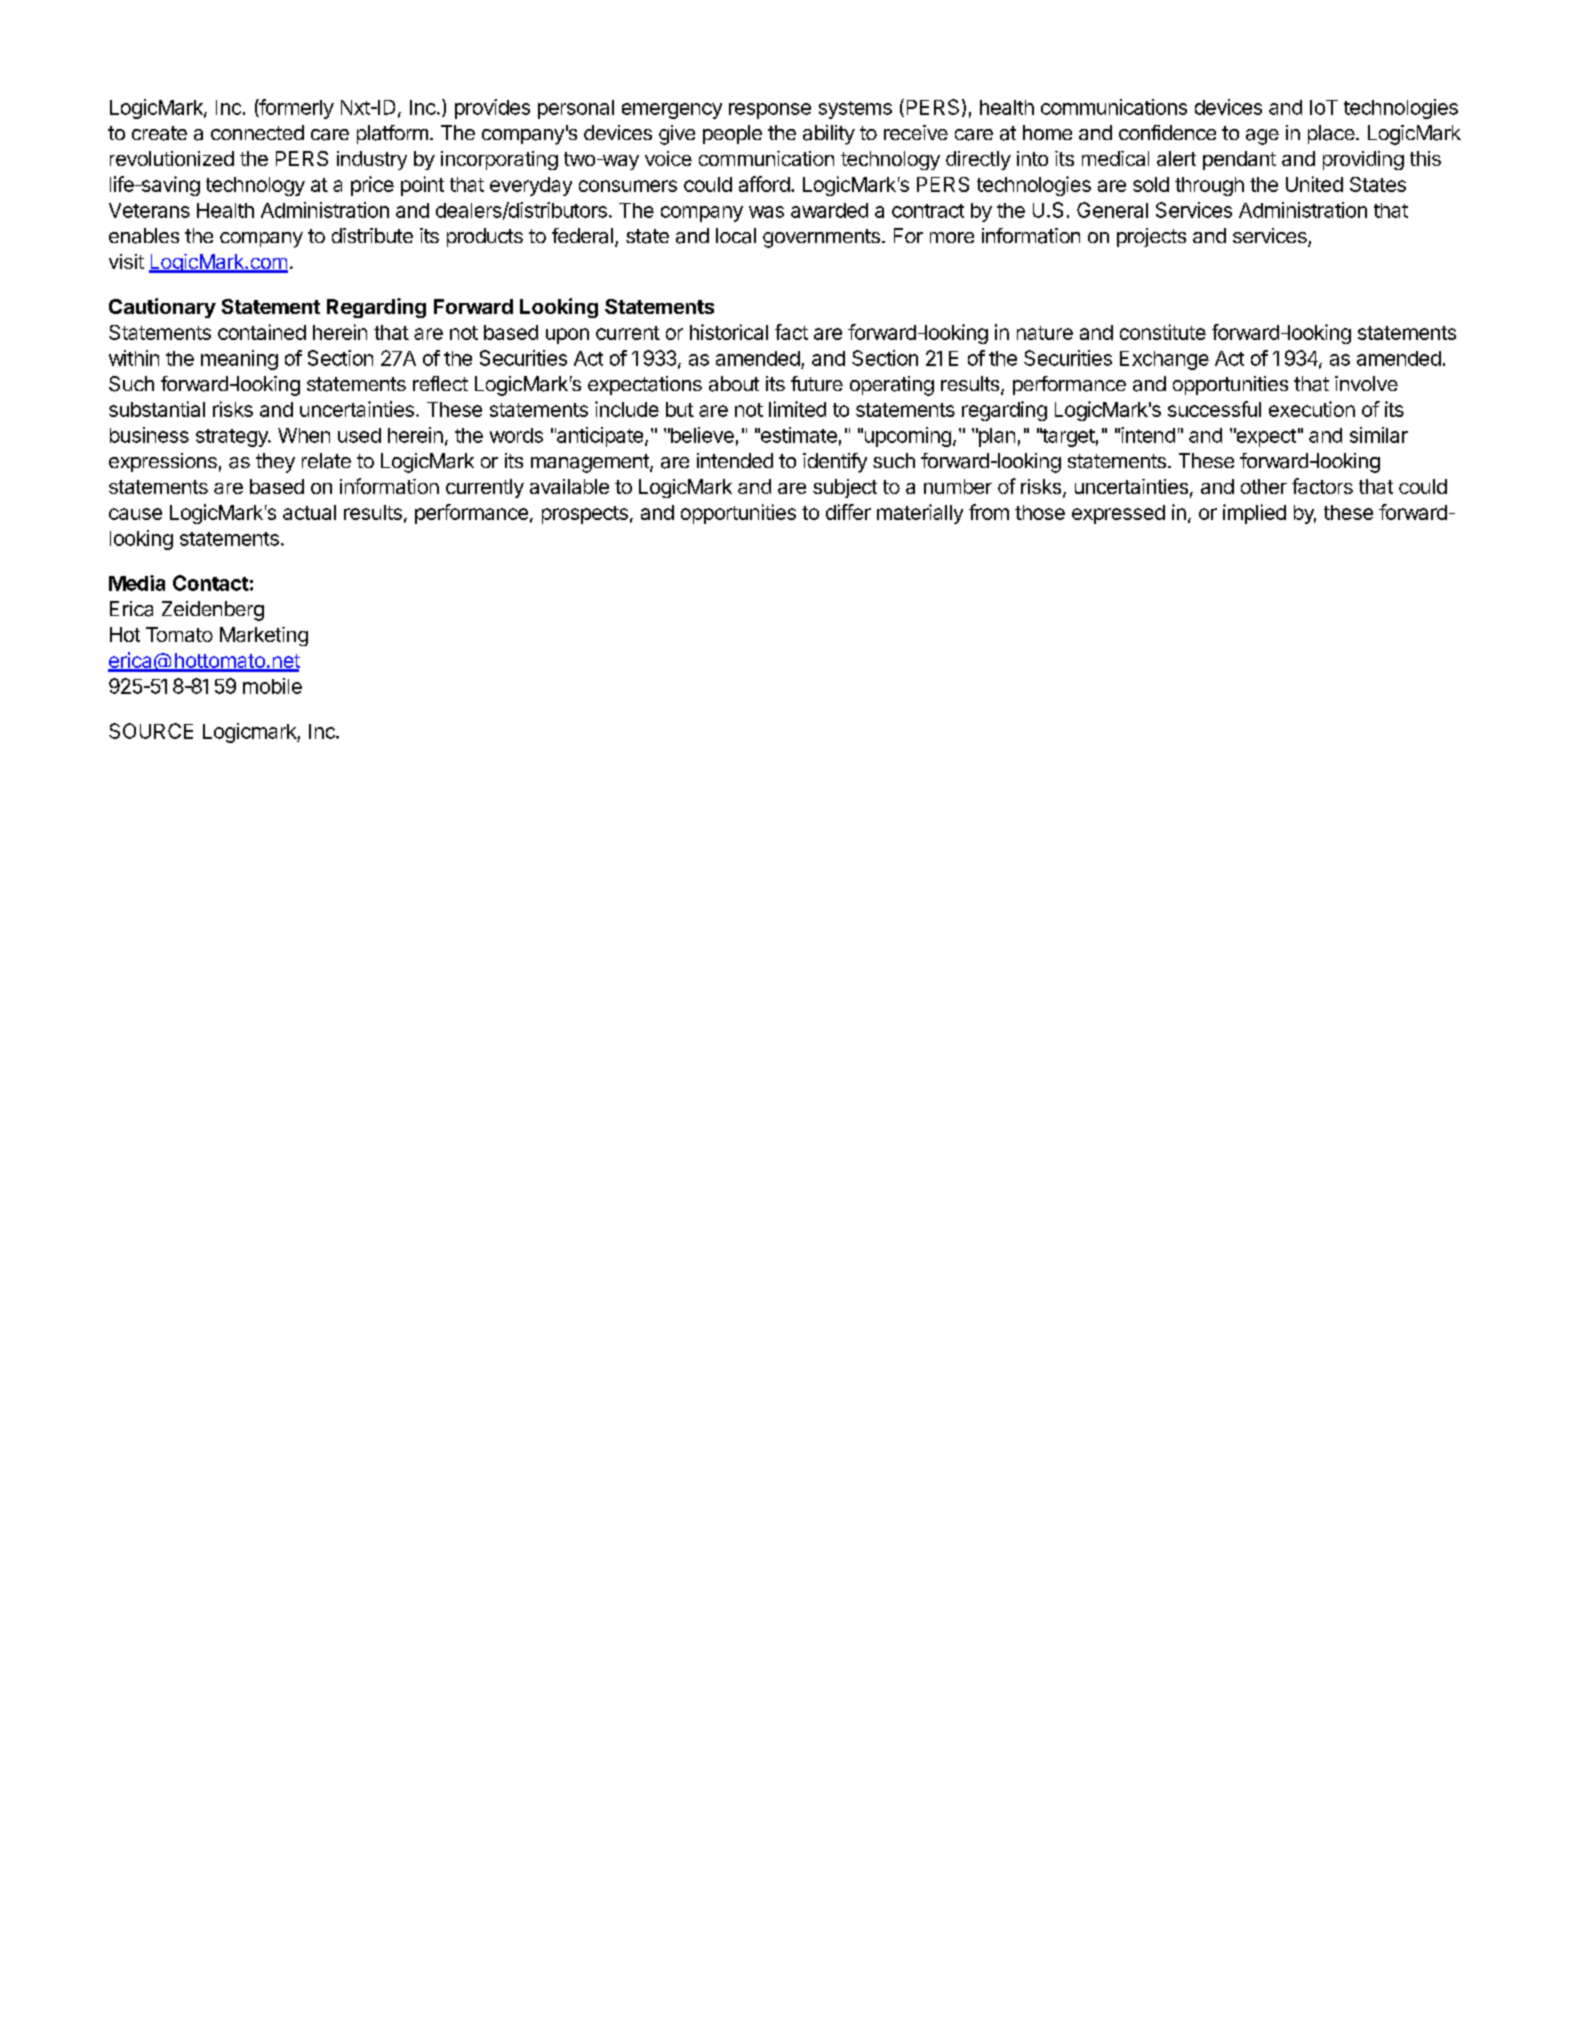 This document has height=2038, width=1575. Describe the element at coordinates (1254, 514) in the document. I see `implied` at that location.
